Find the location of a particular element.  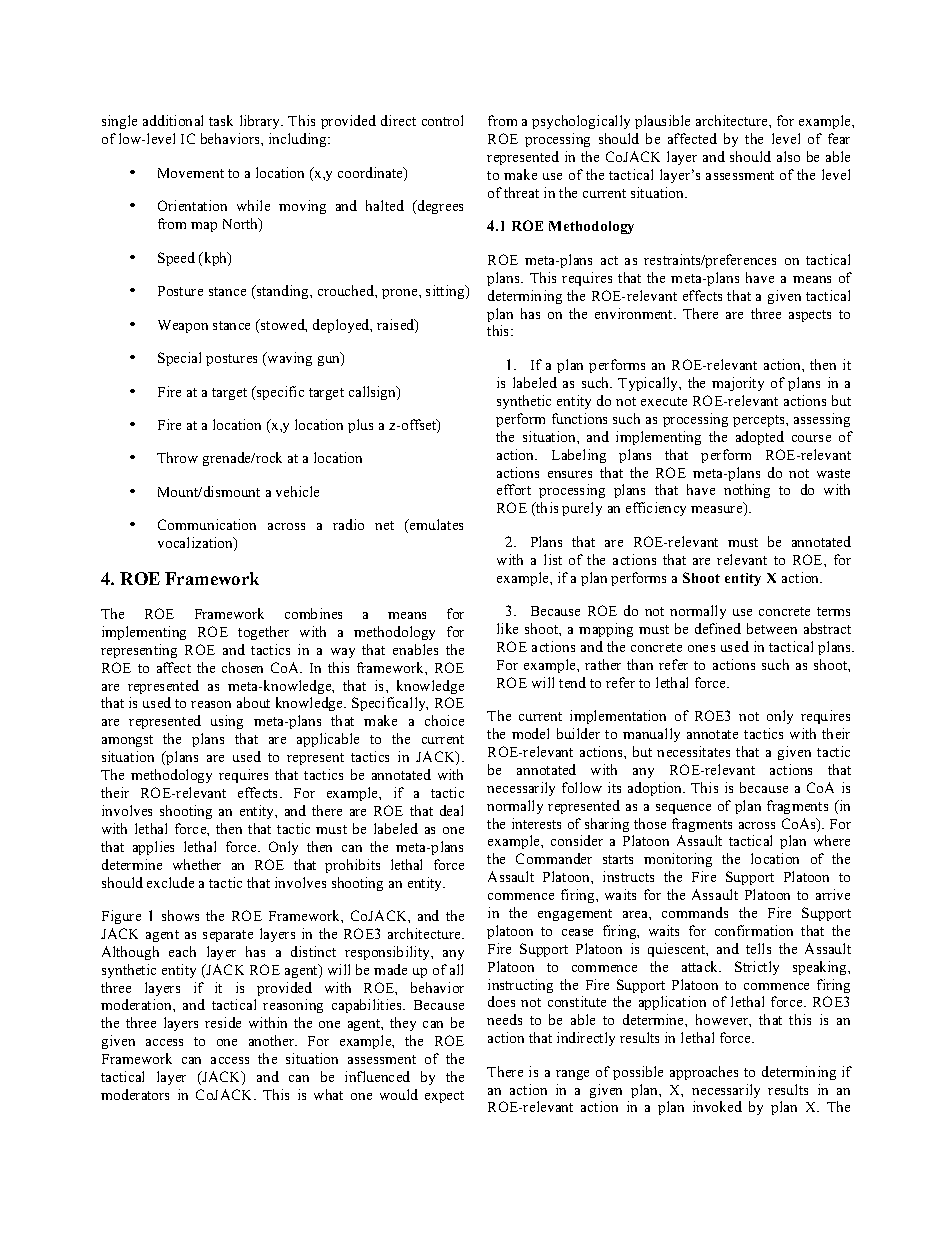

measure is located at coordinates (718, 511).
